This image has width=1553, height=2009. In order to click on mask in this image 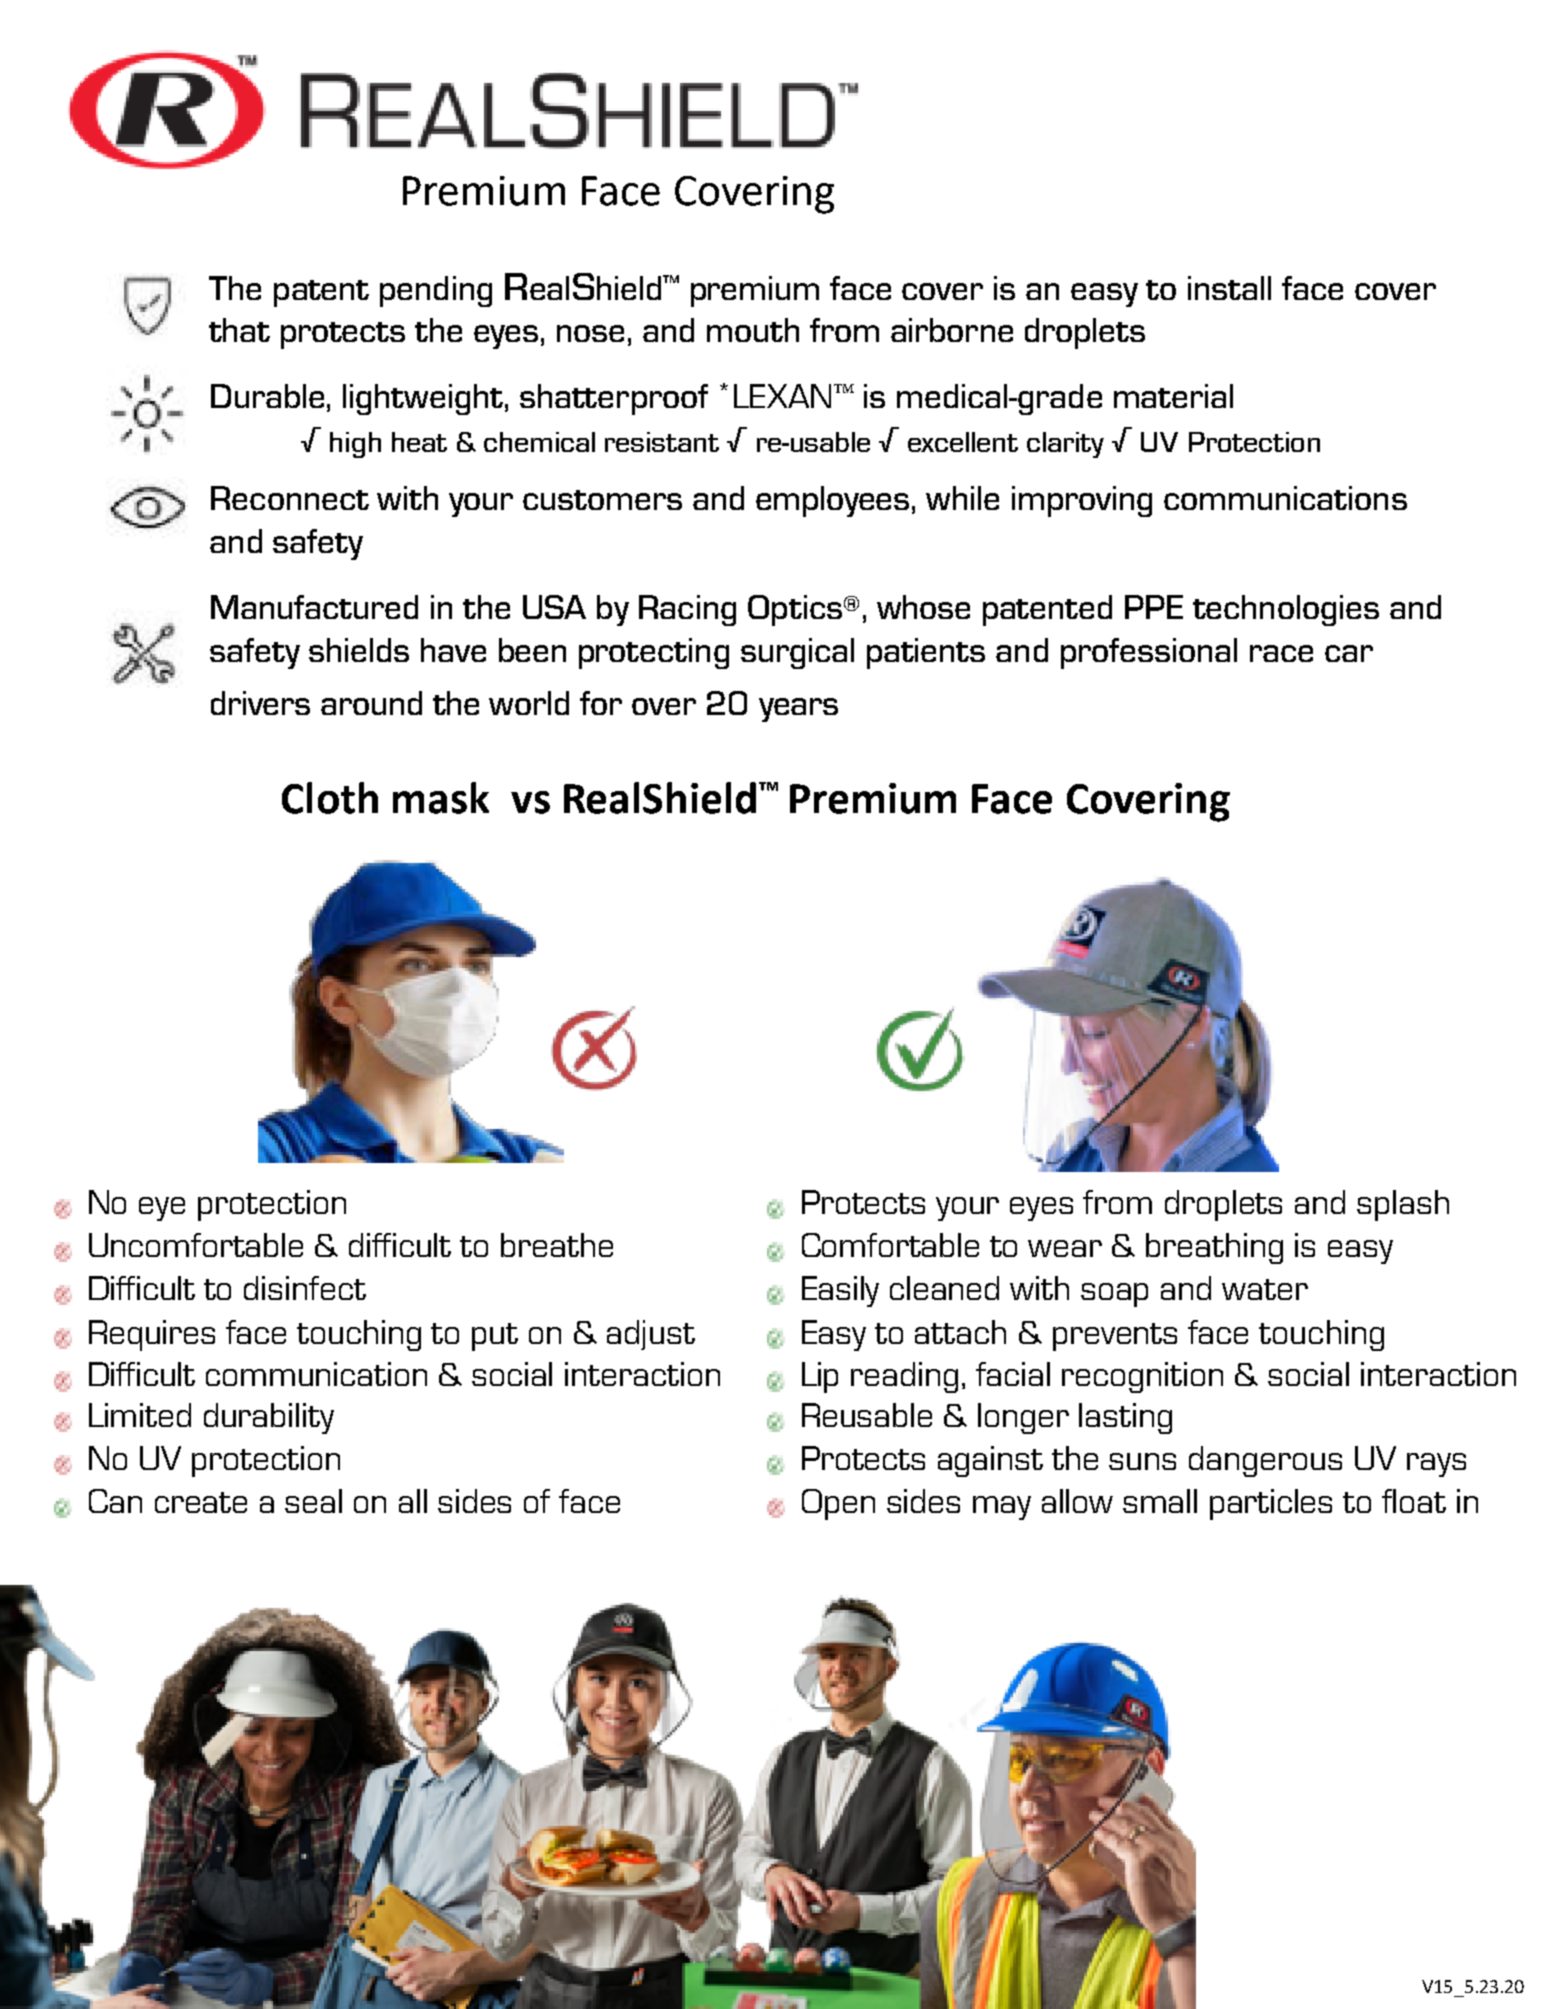, I will do `click(441, 798)`.
